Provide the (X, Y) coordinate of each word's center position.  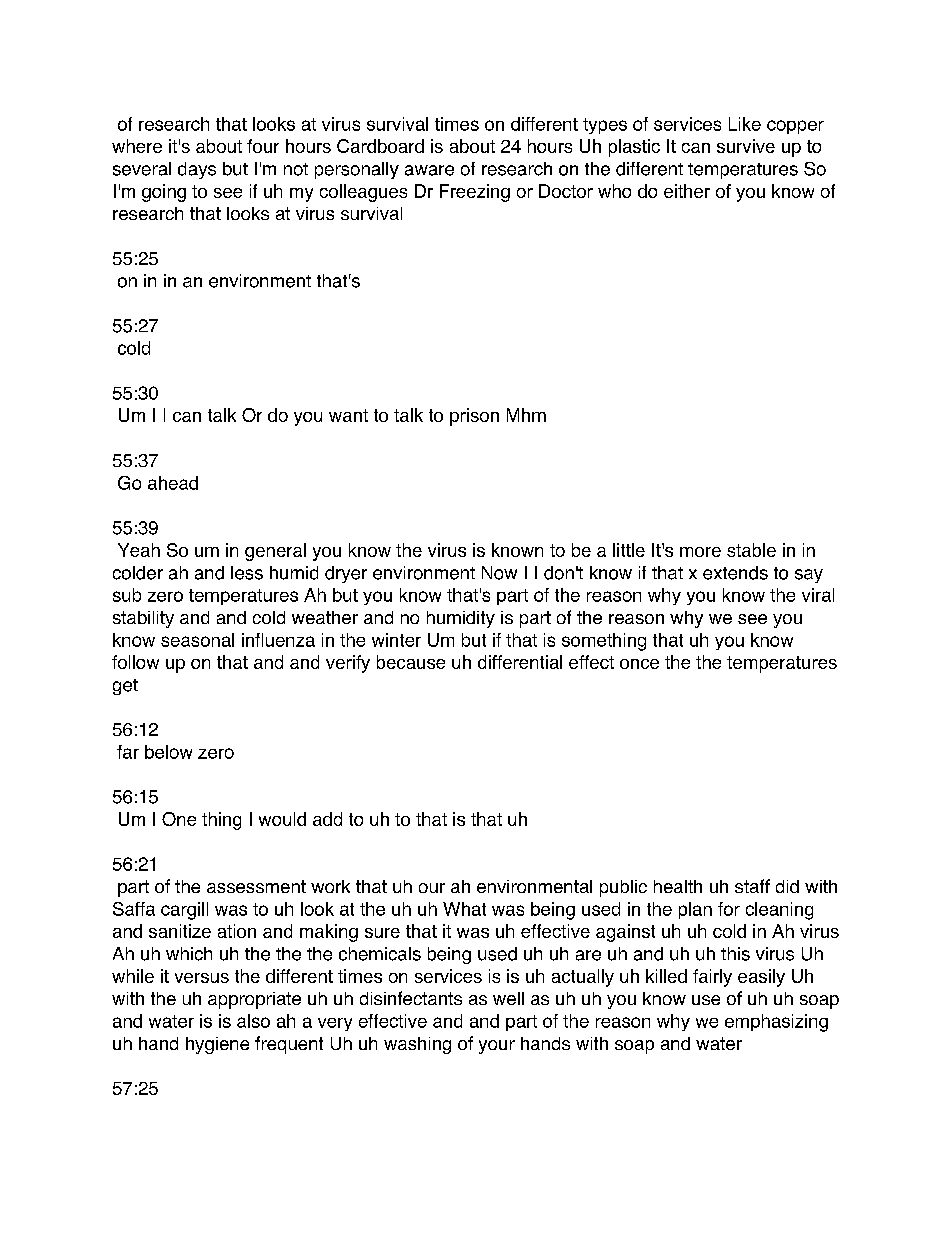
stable (751, 550)
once (639, 664)
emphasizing (776, 1023)
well (508, 998)
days (197, 170)
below (168, 752)
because (411, 662)
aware (429, 170)
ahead (173, 483)
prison (474, 417)
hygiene (217, 1045)
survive (746, 146)
